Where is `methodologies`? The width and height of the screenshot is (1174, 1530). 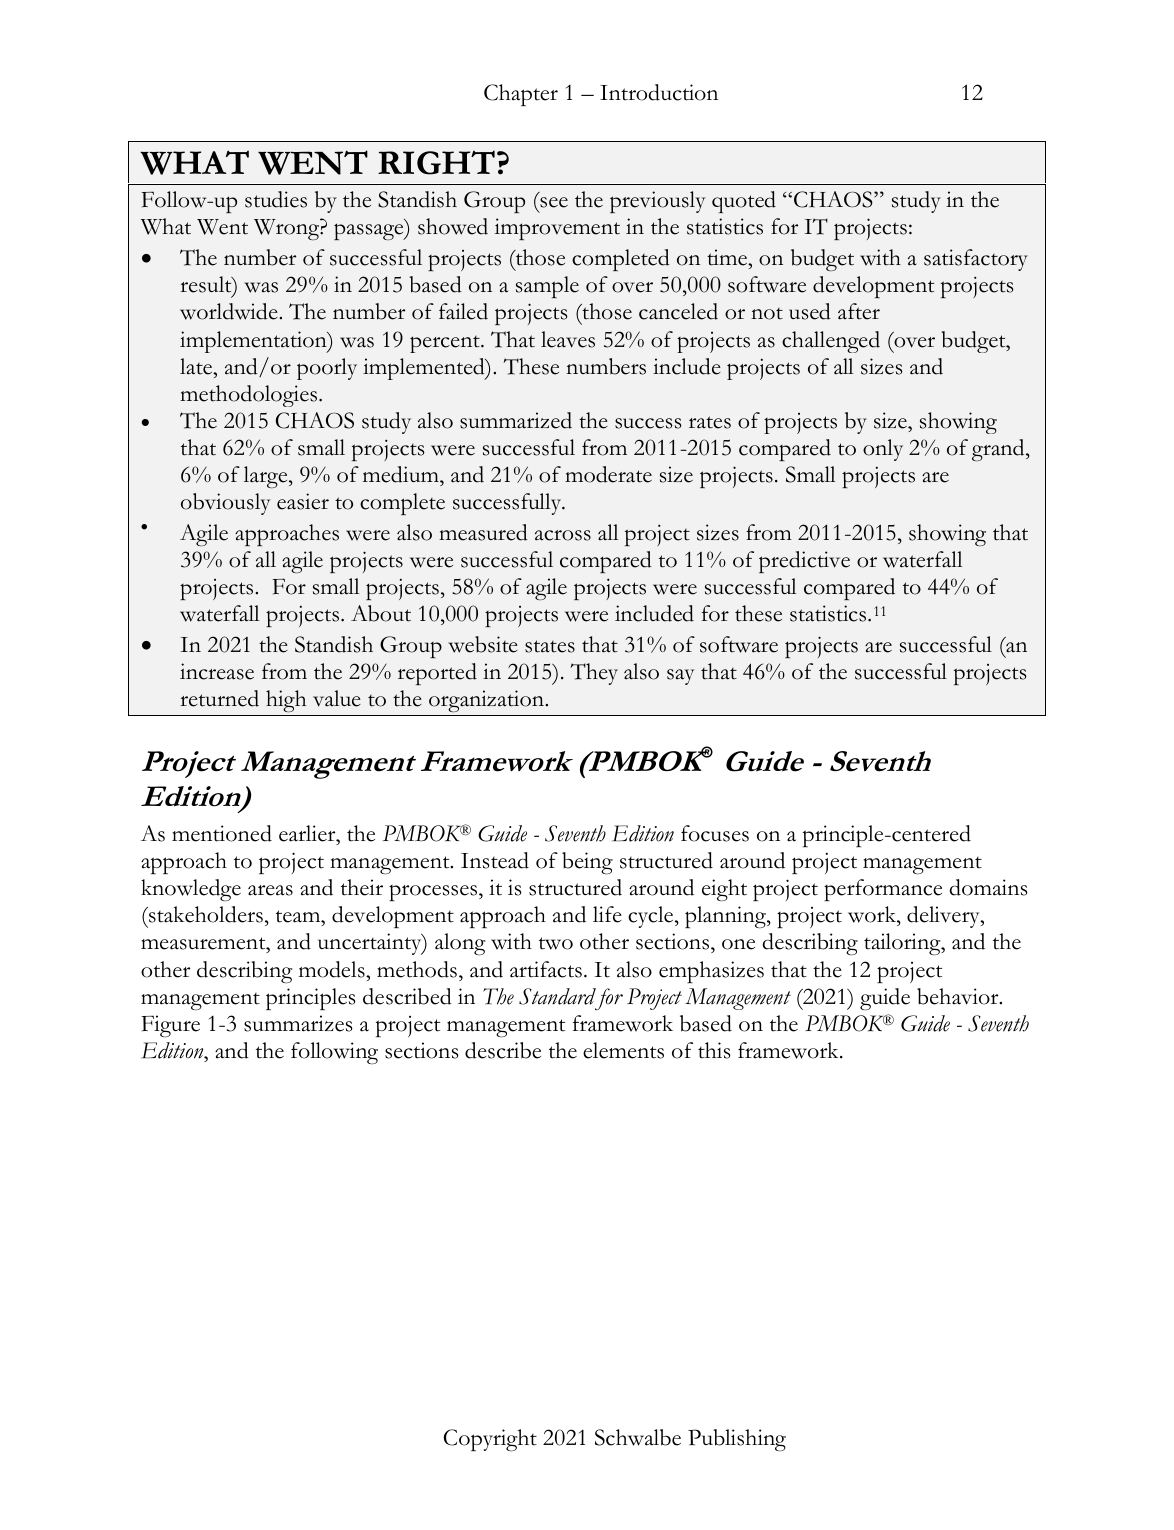
methodologies is located at coordinates (250, 396).
